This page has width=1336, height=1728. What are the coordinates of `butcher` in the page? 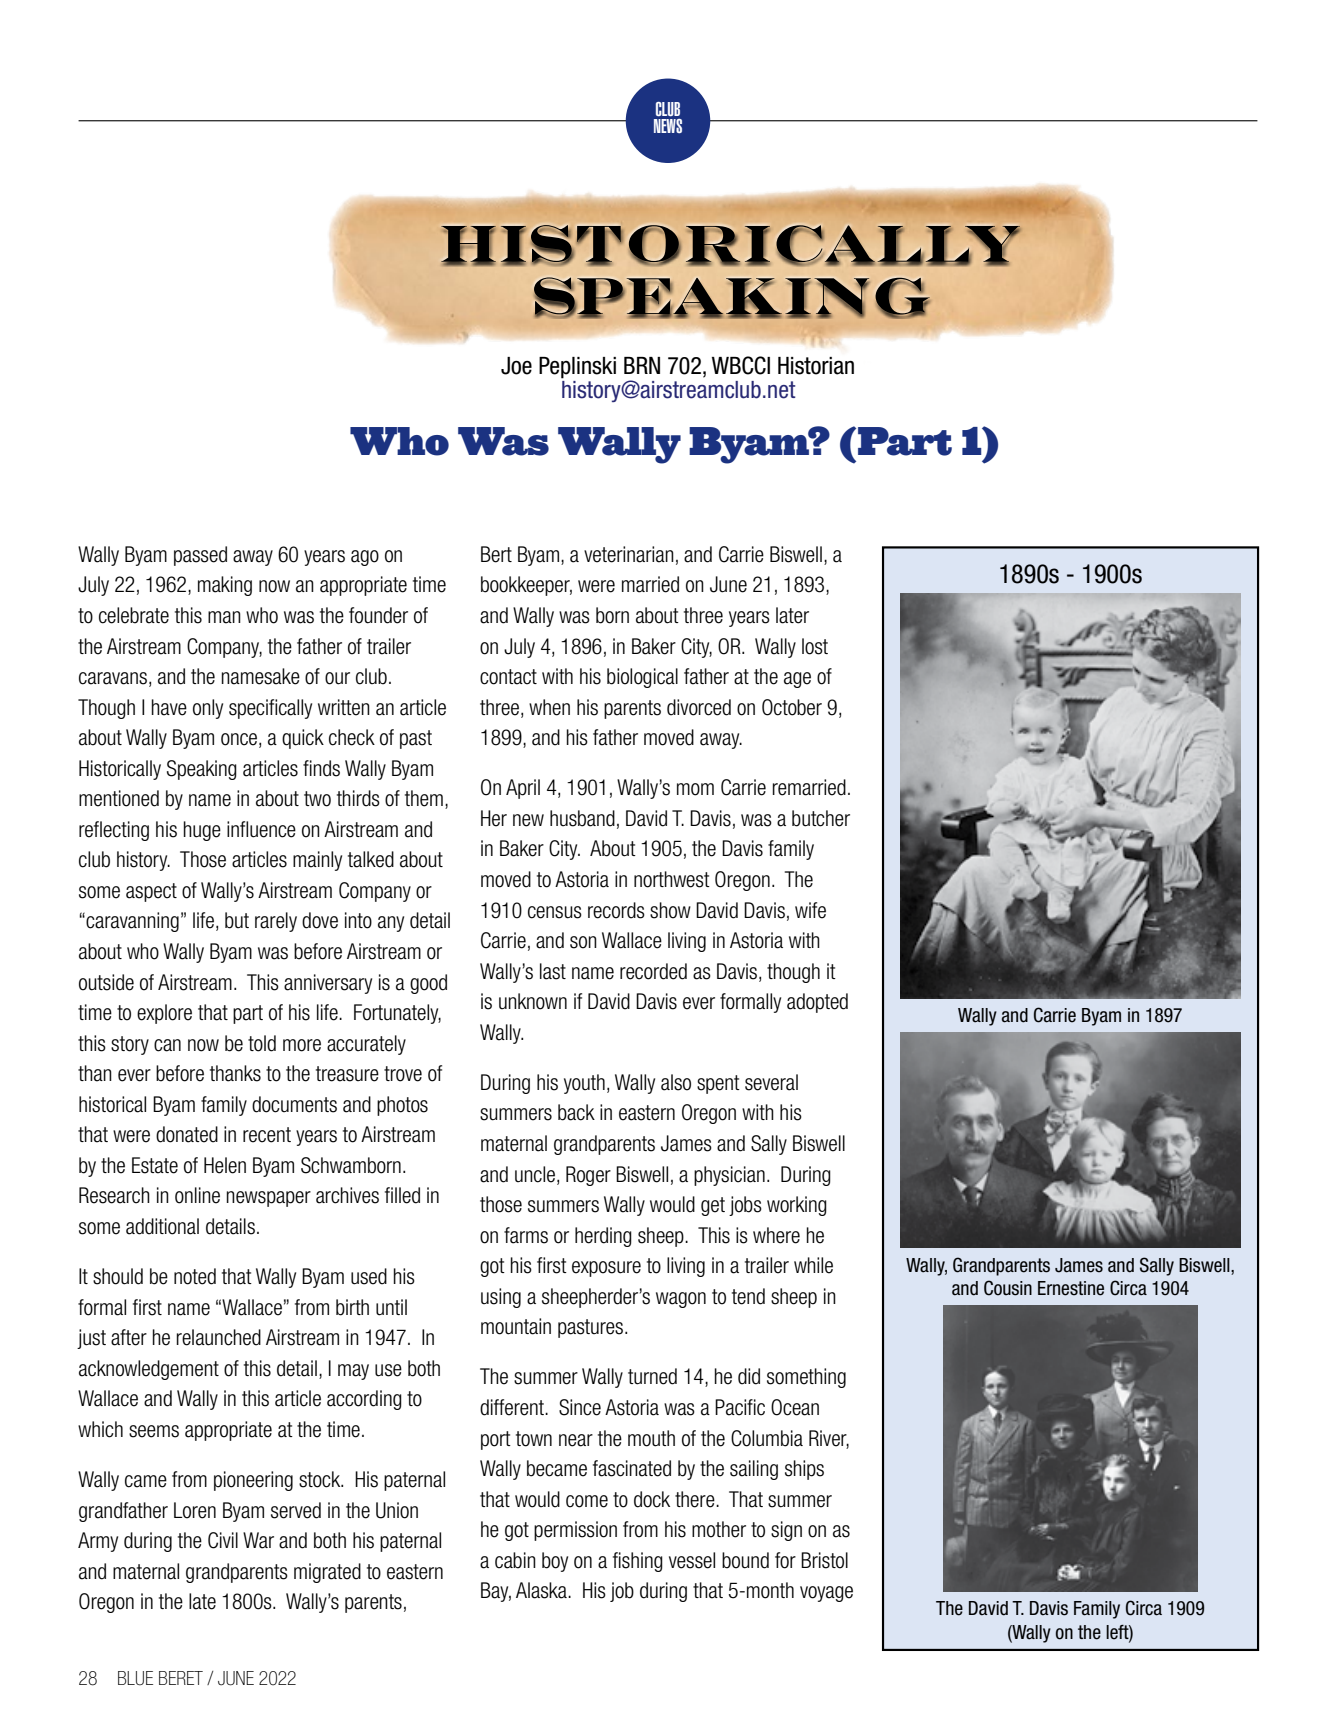 It's located at (821, 818).
